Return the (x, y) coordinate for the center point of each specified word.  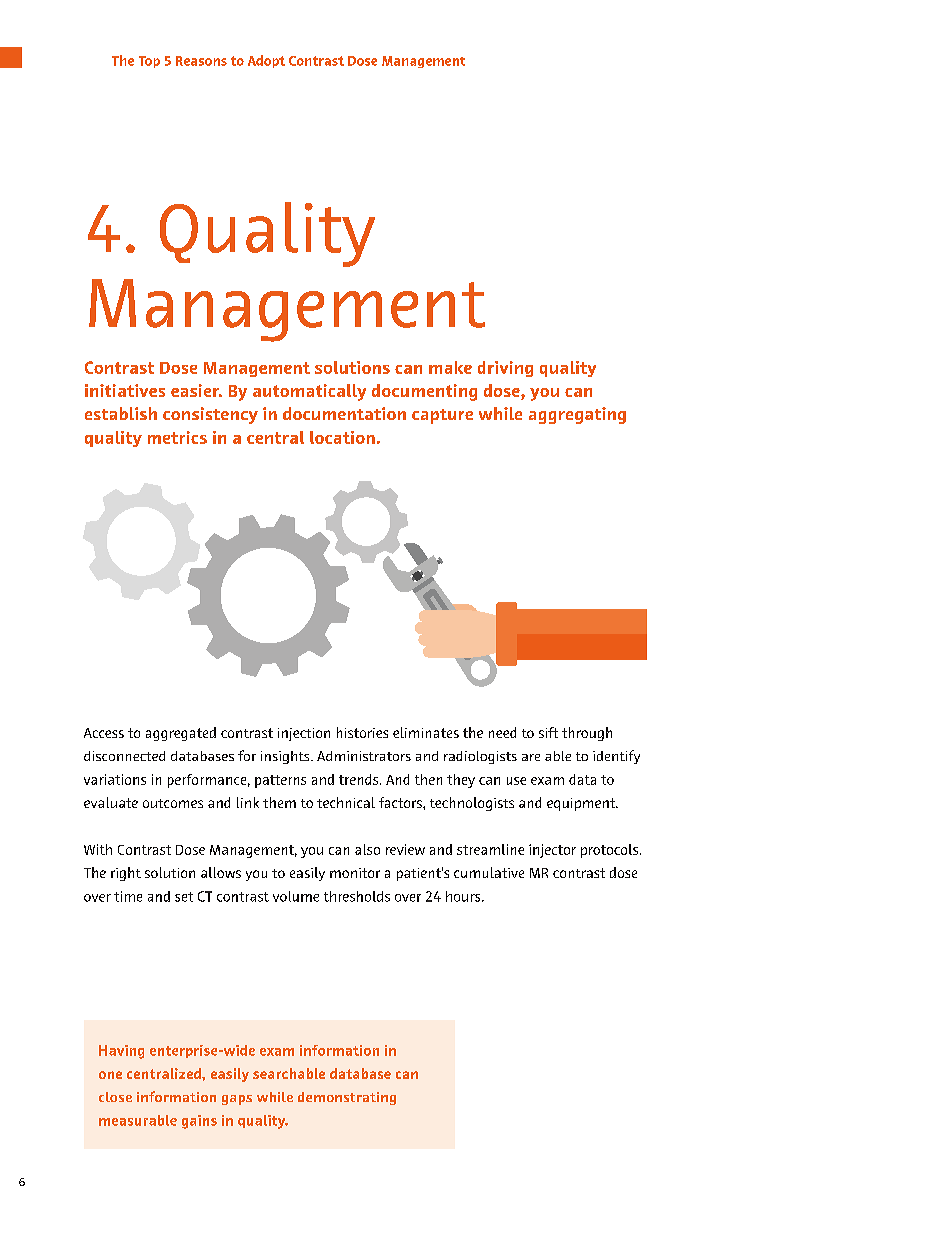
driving (505, 369)
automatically (309, 392)
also (367, 849)
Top (149, 62)
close (115, 1097)
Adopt (266, 61)
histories (362, 732)
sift (548, 732)
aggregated (181, 734)
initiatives (125, 390)
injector (552, 851)
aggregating (577, 415)
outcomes (173, 803)
